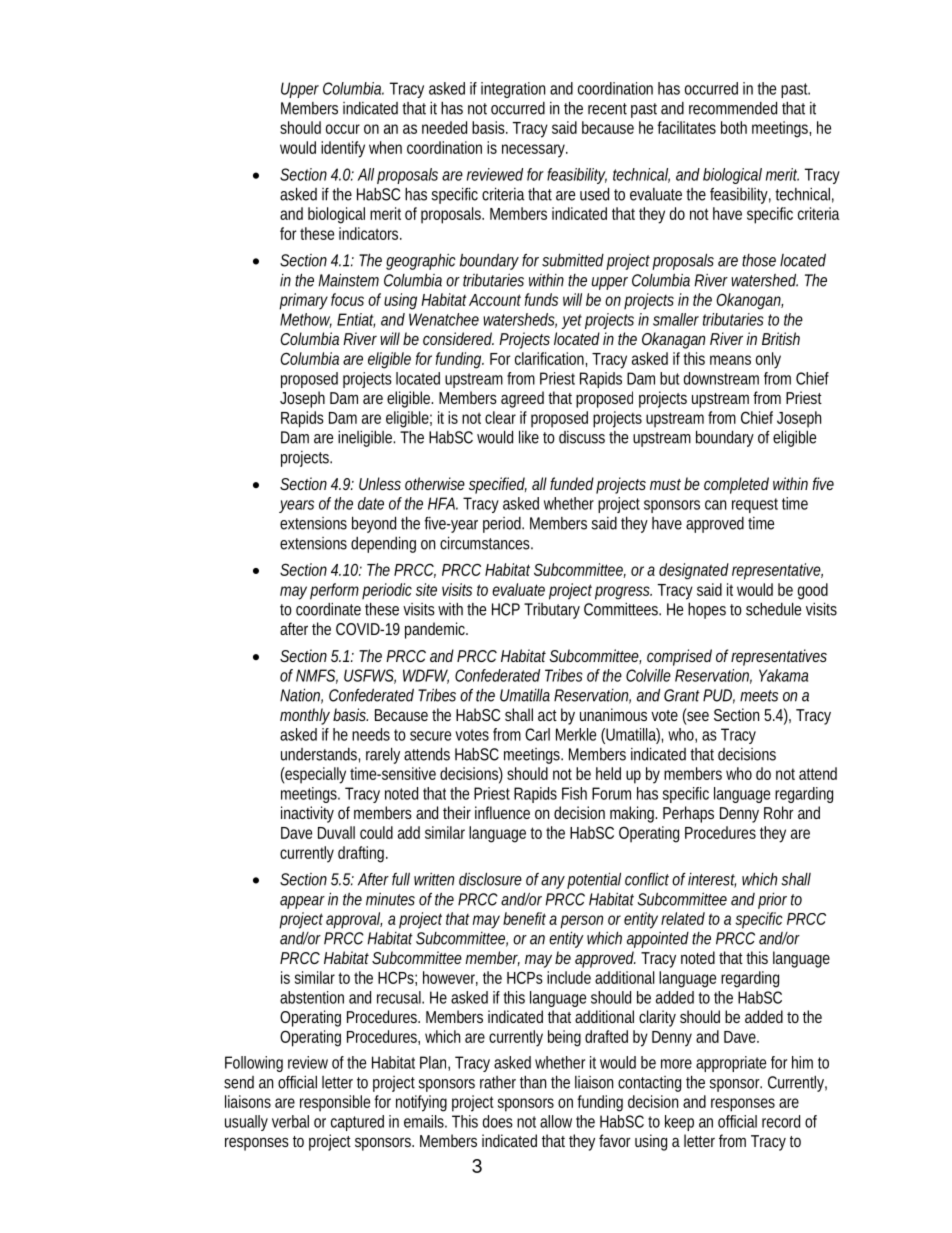 The height and width of the screenshot is (1233, 952). I want to click on means, so click(730, 360).
